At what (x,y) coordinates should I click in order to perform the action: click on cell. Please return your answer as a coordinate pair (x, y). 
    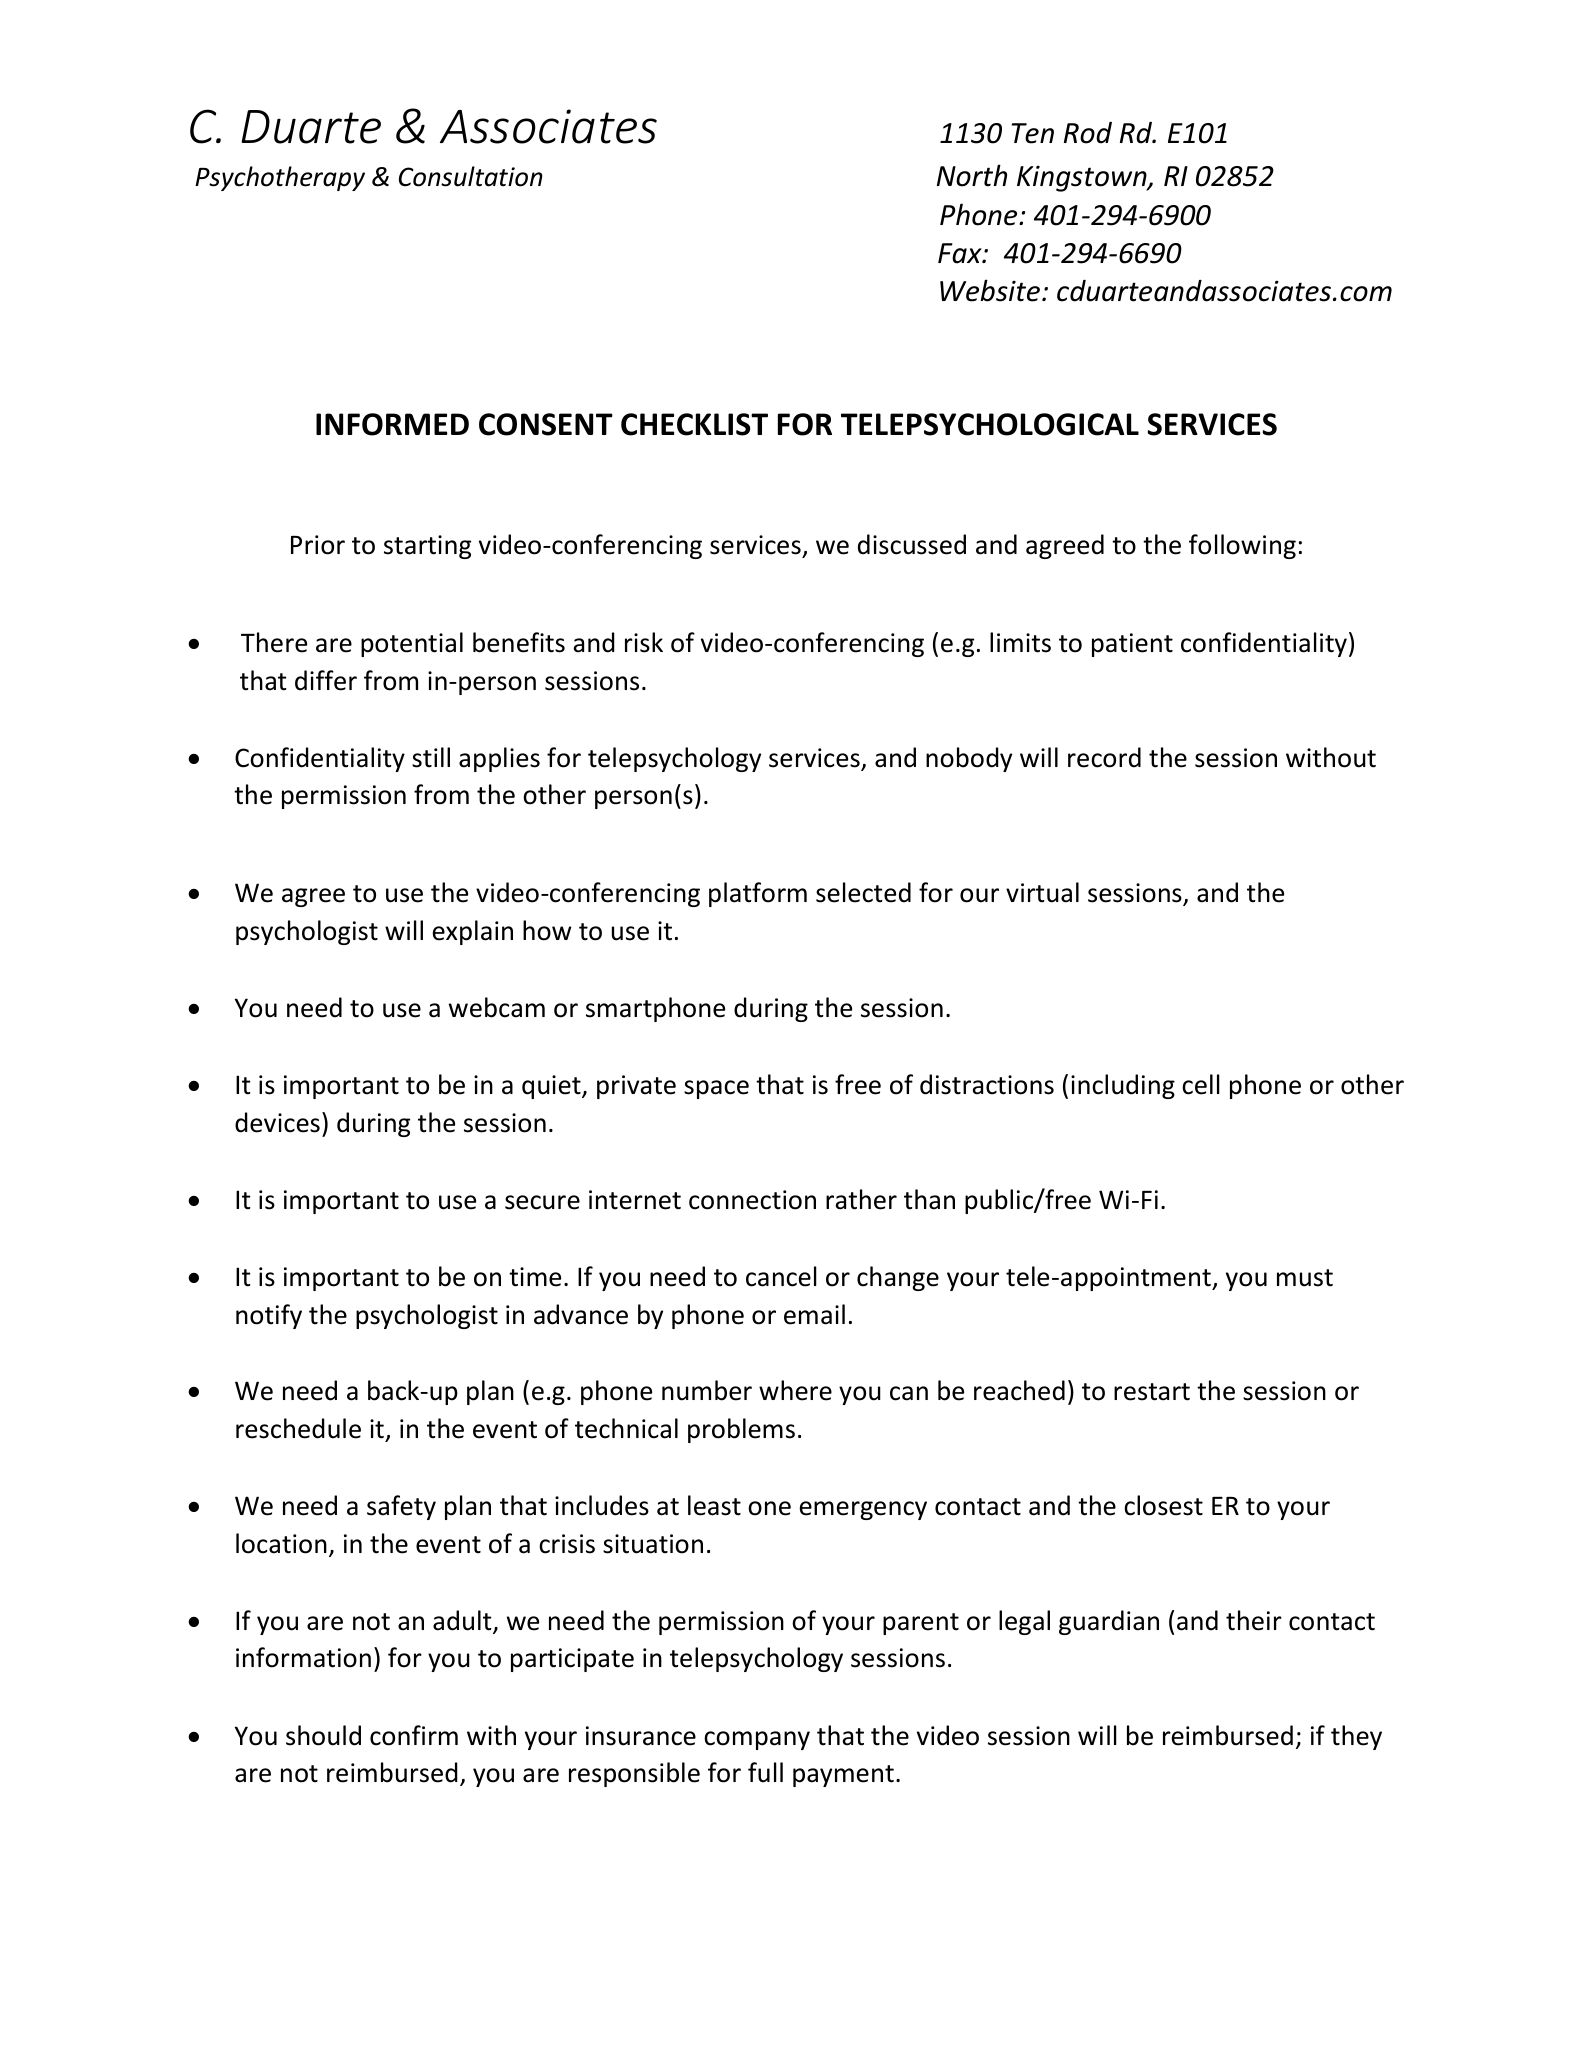
    Looking at the image, I should click on (1201, 1084).
